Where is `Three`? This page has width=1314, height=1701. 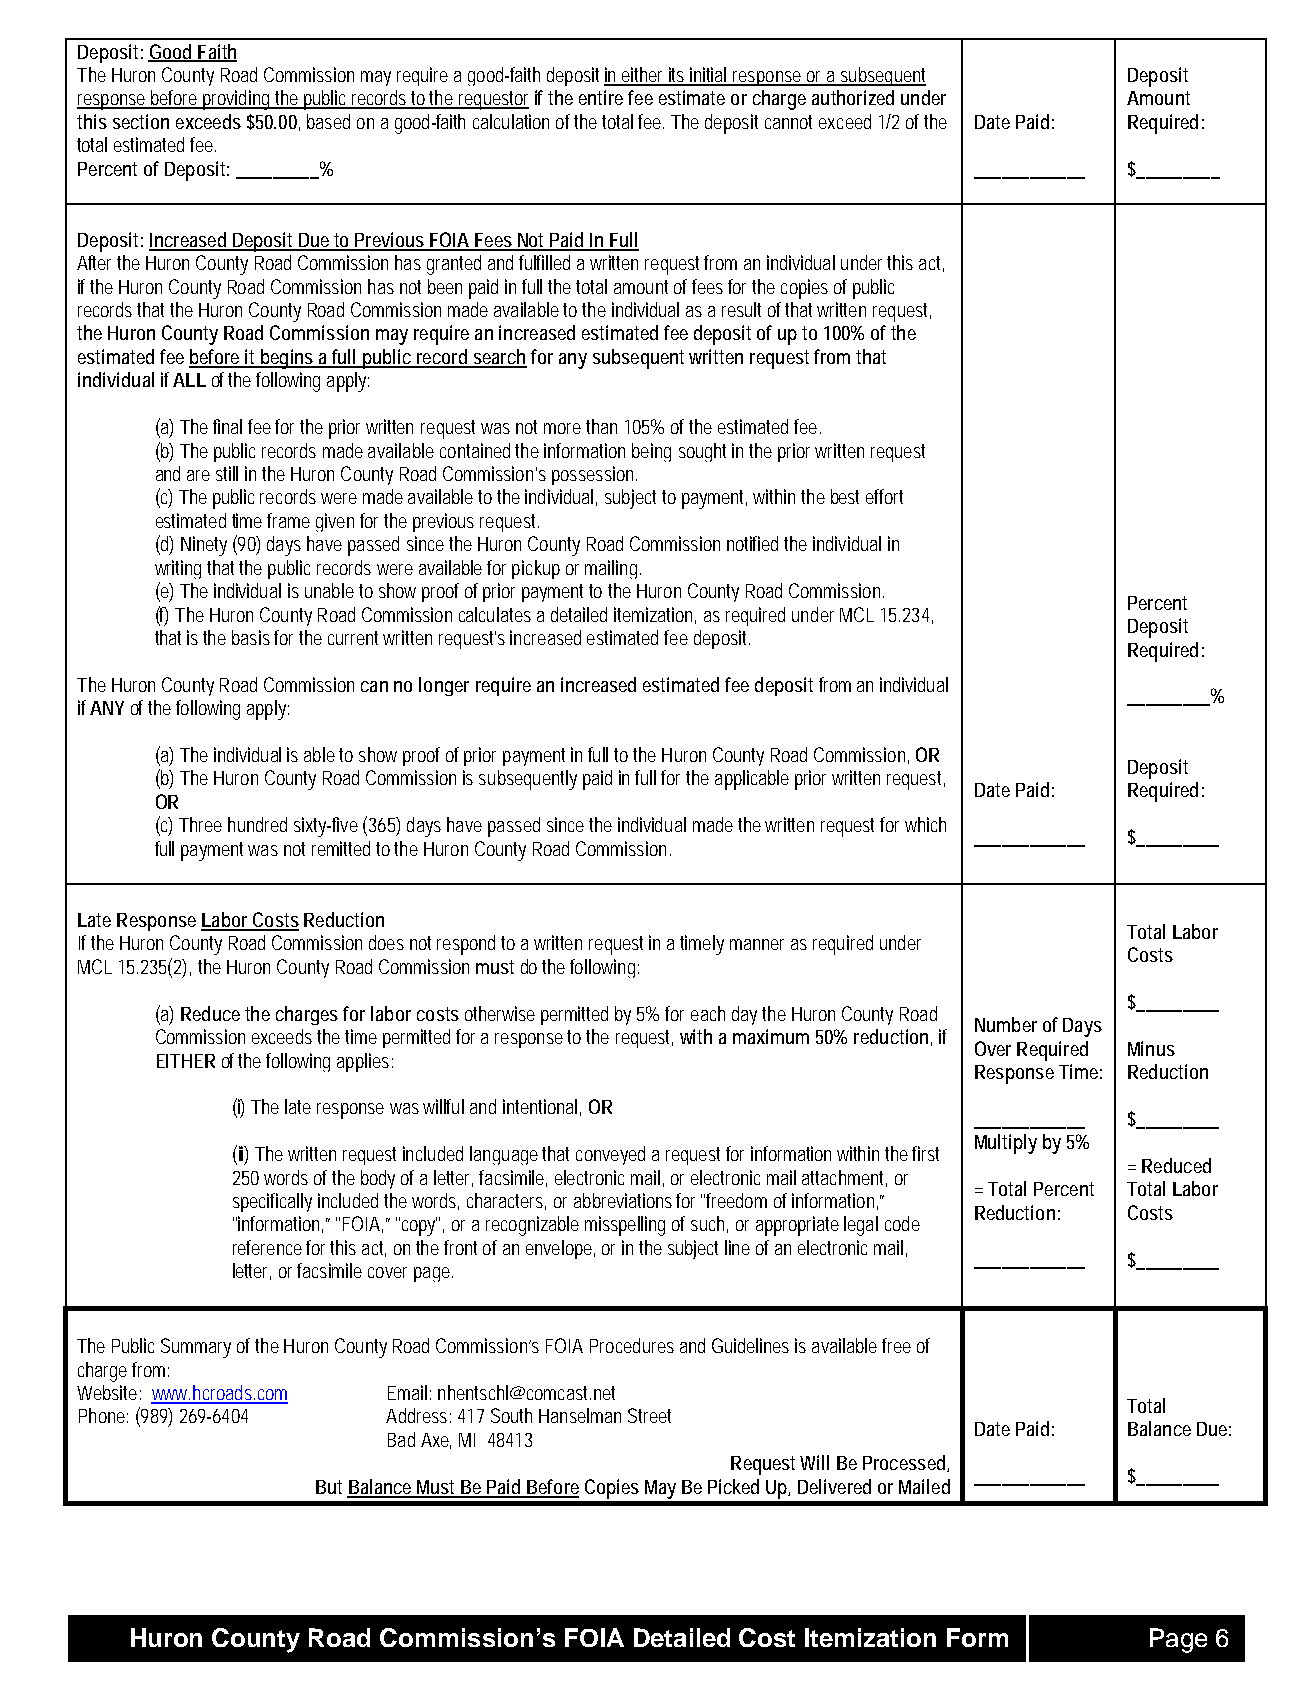
Three is located at coordinates (200, 824).
